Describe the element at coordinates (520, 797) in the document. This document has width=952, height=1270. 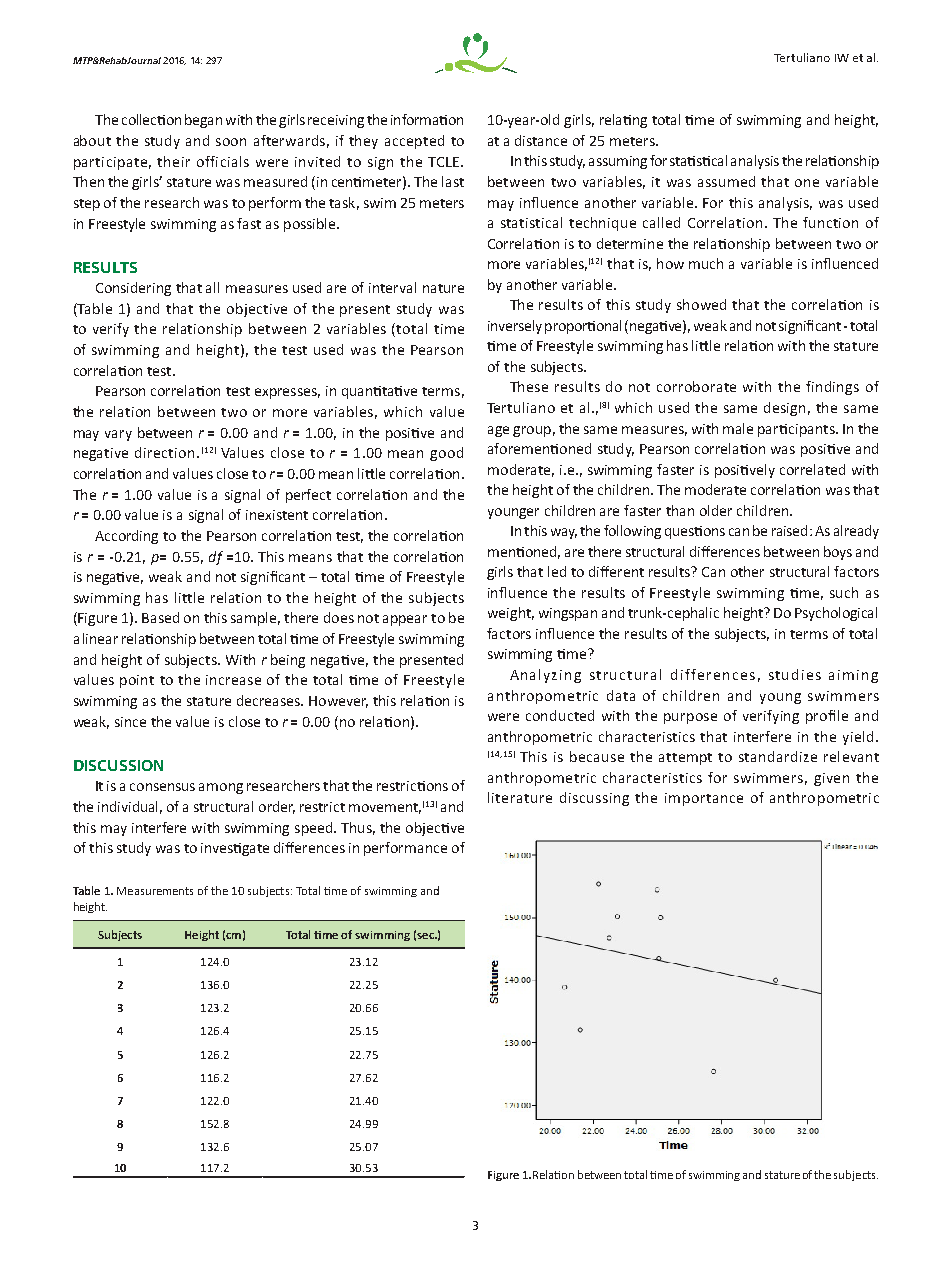
I see `literature` at that location.
